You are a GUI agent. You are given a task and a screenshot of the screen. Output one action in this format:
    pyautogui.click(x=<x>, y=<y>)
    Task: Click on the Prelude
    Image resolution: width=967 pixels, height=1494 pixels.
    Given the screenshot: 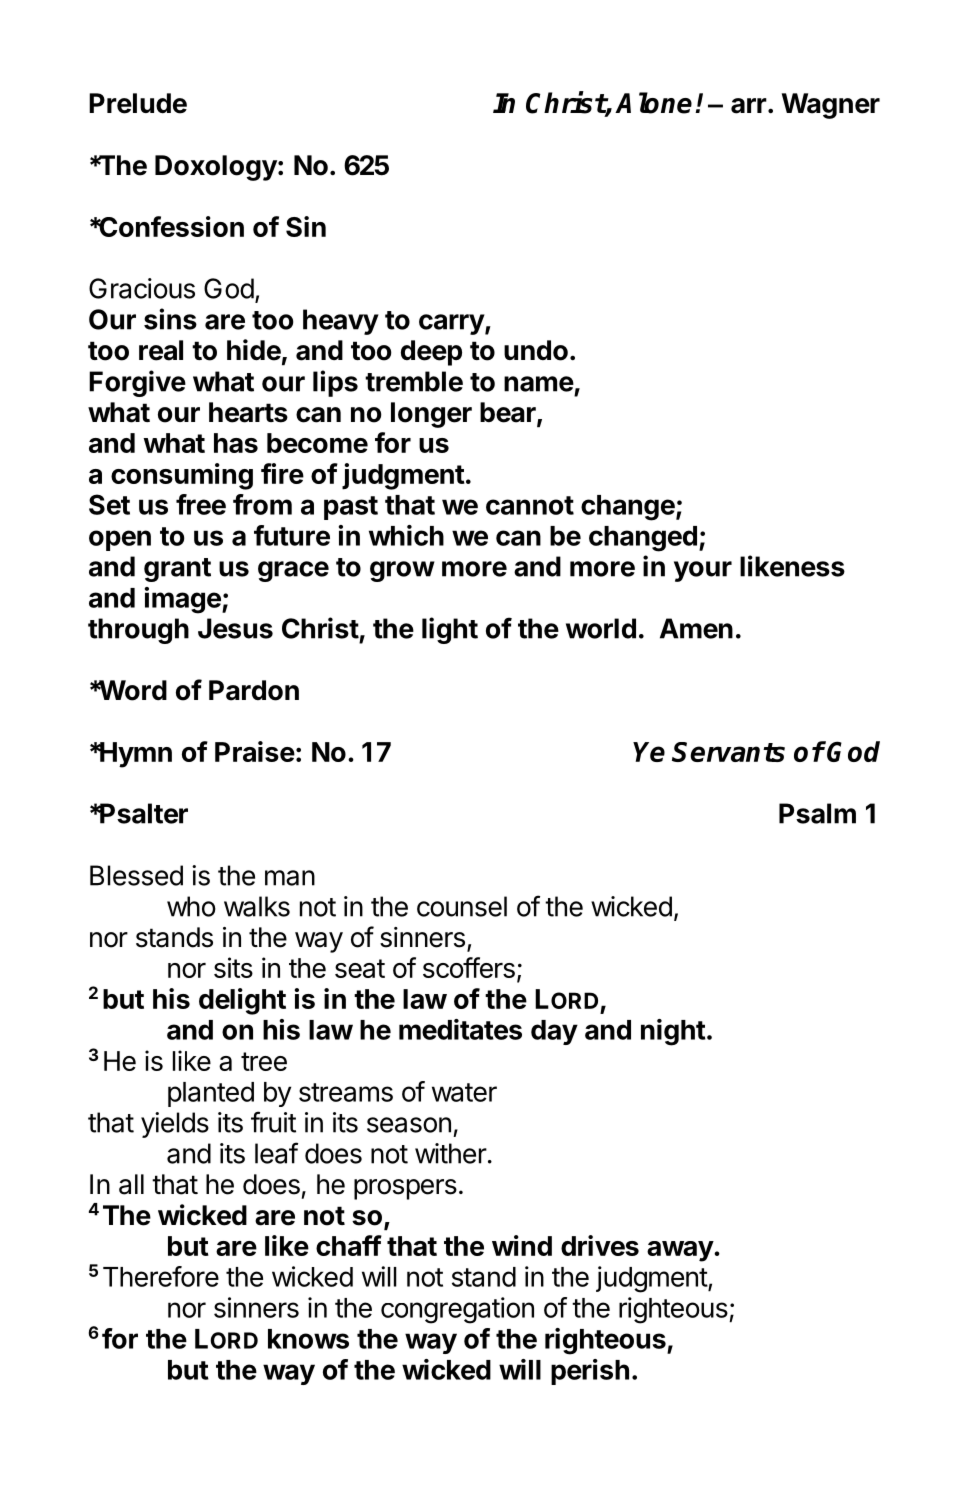 What is the action you would take?
    pyautogui.click(x=138, y=103)
